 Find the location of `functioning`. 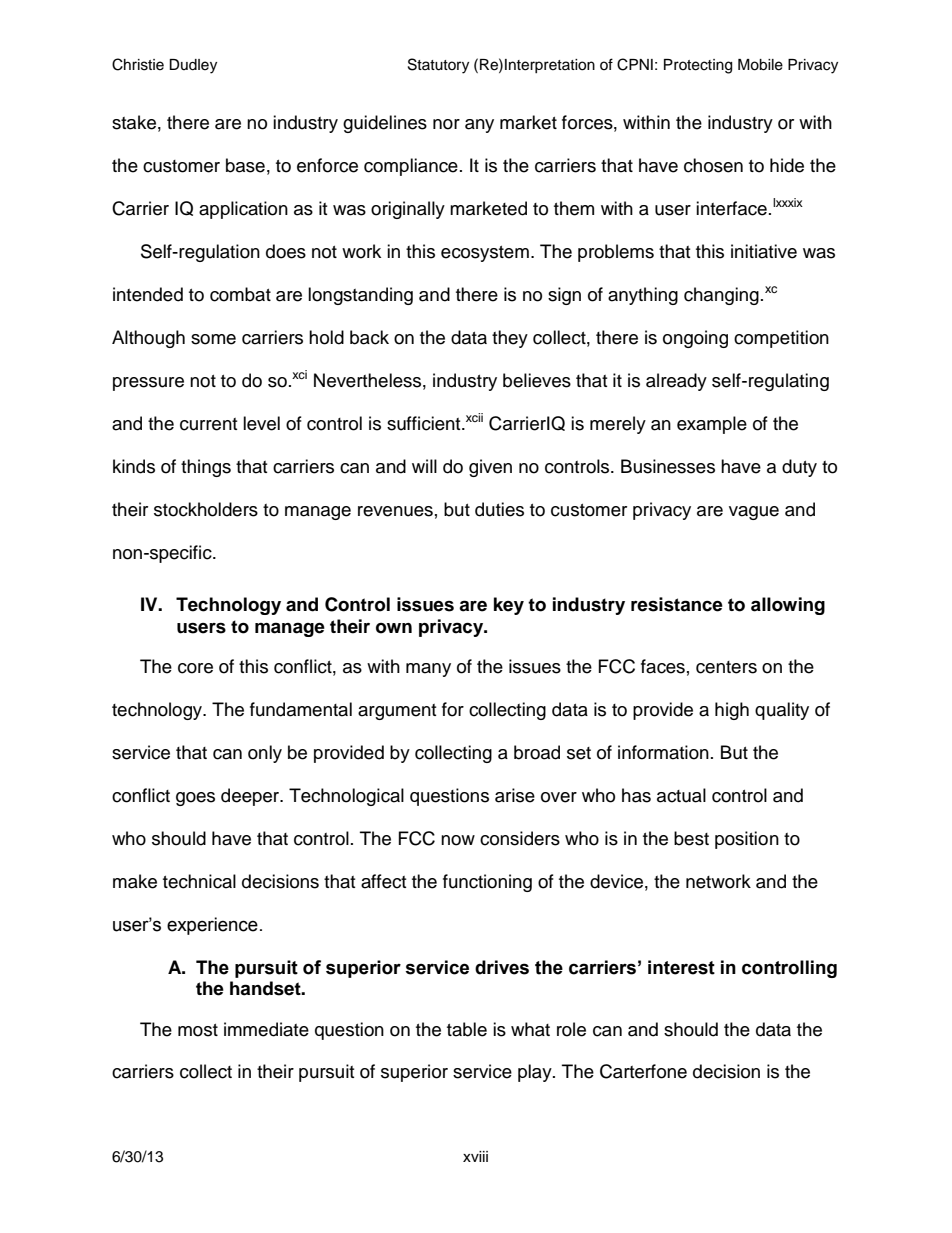

functioning is located at coordinates (487, 883).
